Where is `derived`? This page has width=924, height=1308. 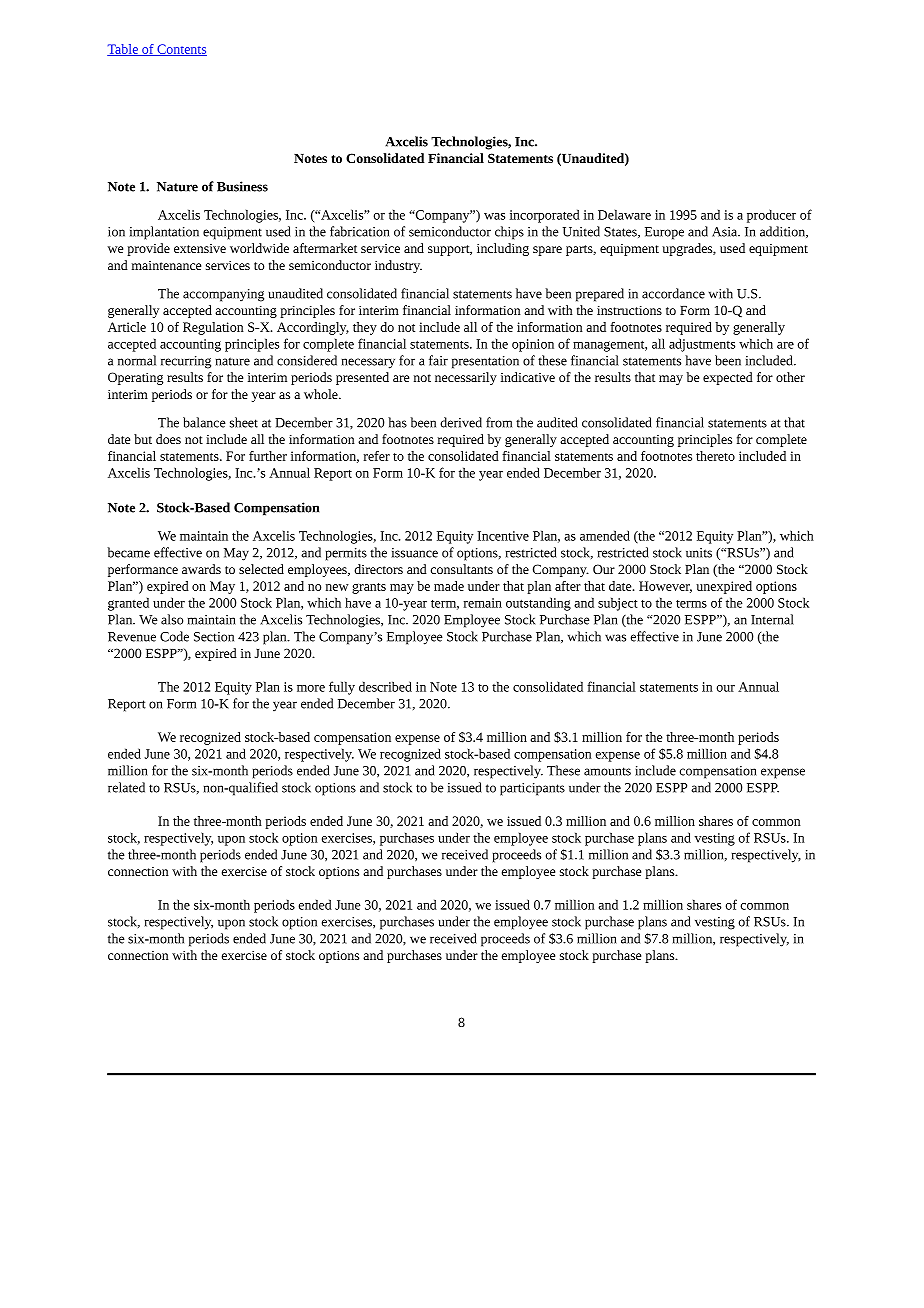 derived is located at coordinates (461, 422).
